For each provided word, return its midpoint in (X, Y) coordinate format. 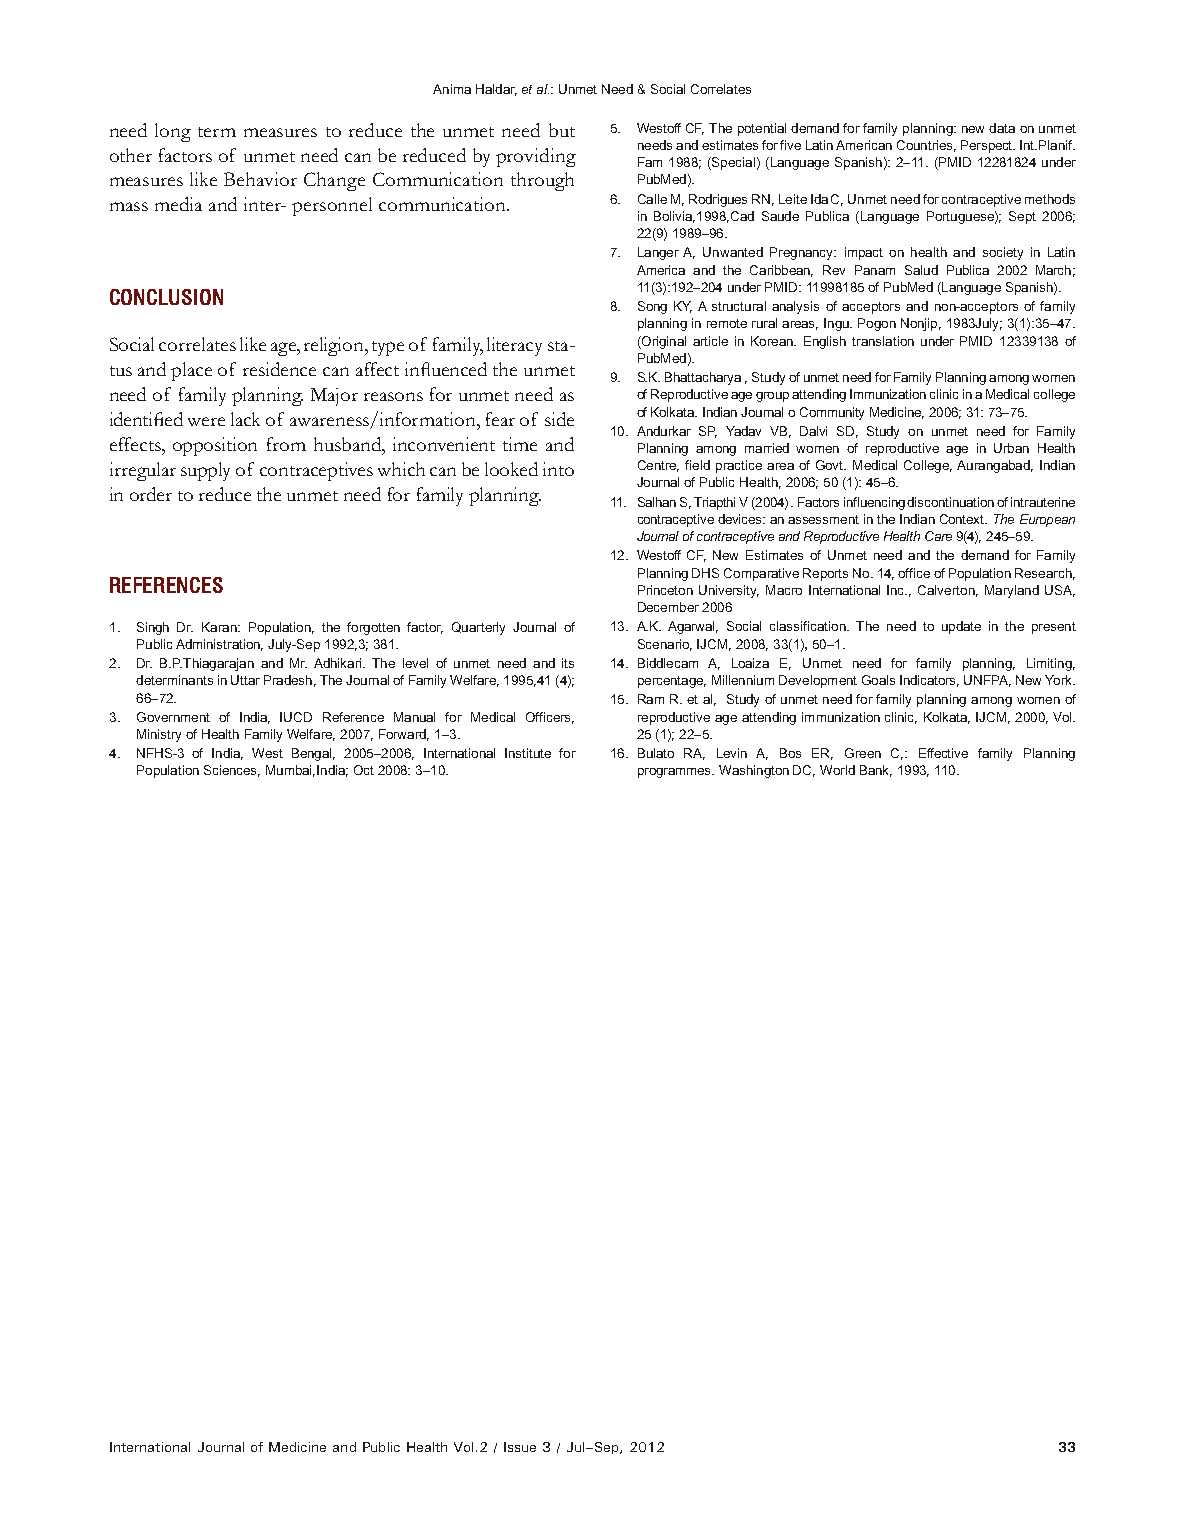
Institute (528, 753)
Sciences (232, 771)
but (562, 130)
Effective (943, 753)
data (1002, 128)
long (173, 132)
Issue (520, 1447)
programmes (676, 773)
